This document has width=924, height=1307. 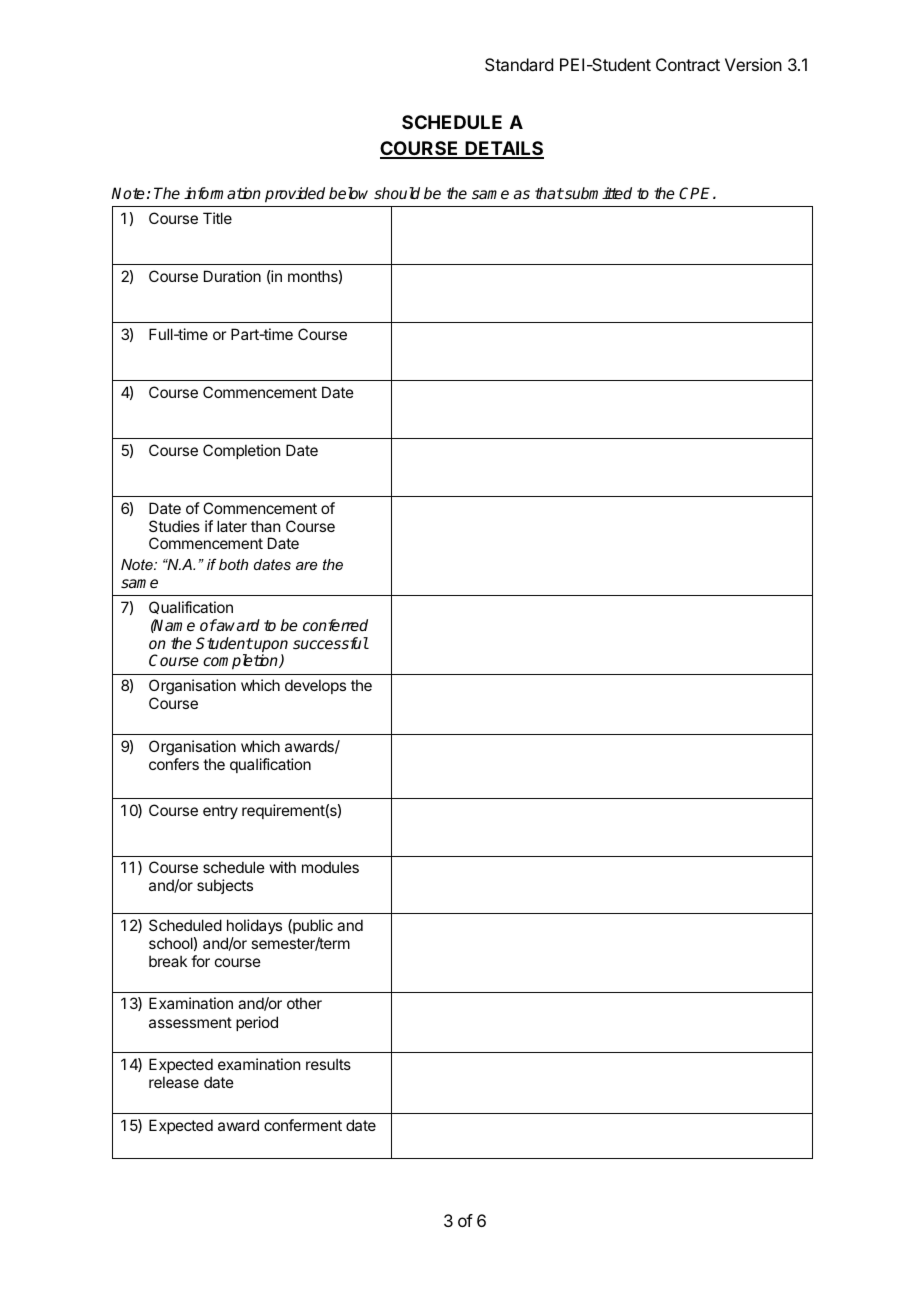 I want to click on Standard, so click(x=519, y=64).
